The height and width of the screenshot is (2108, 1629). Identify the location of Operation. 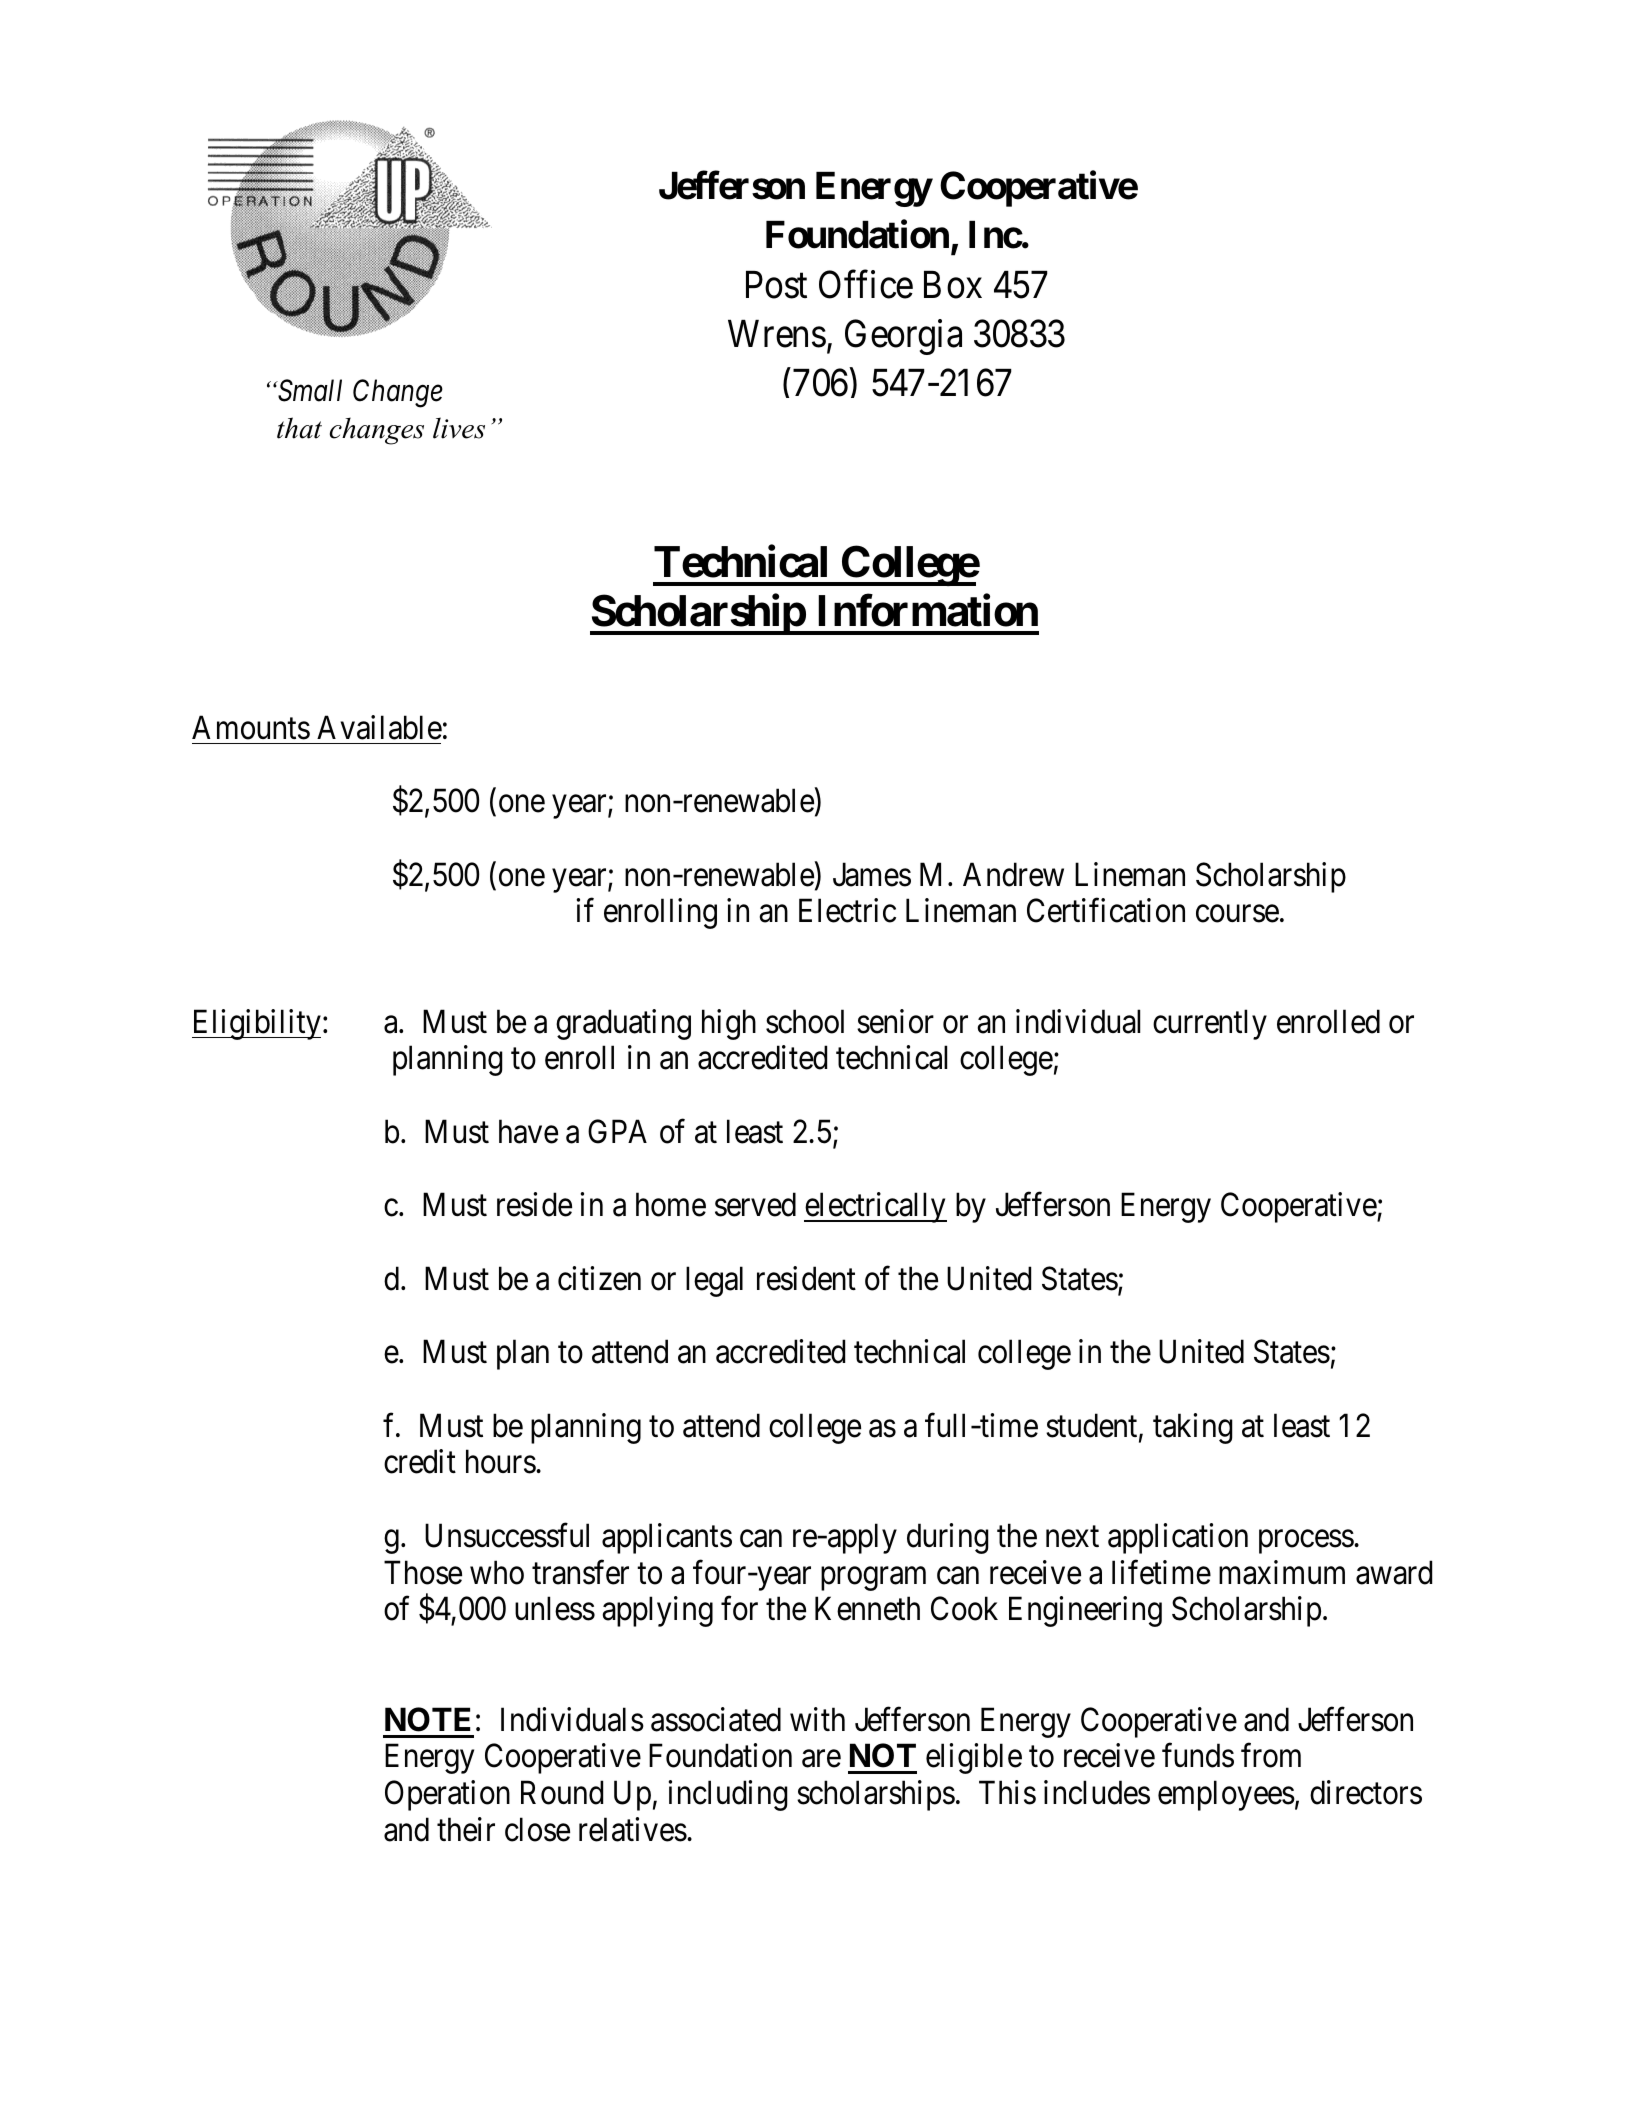
(447, 1795).
